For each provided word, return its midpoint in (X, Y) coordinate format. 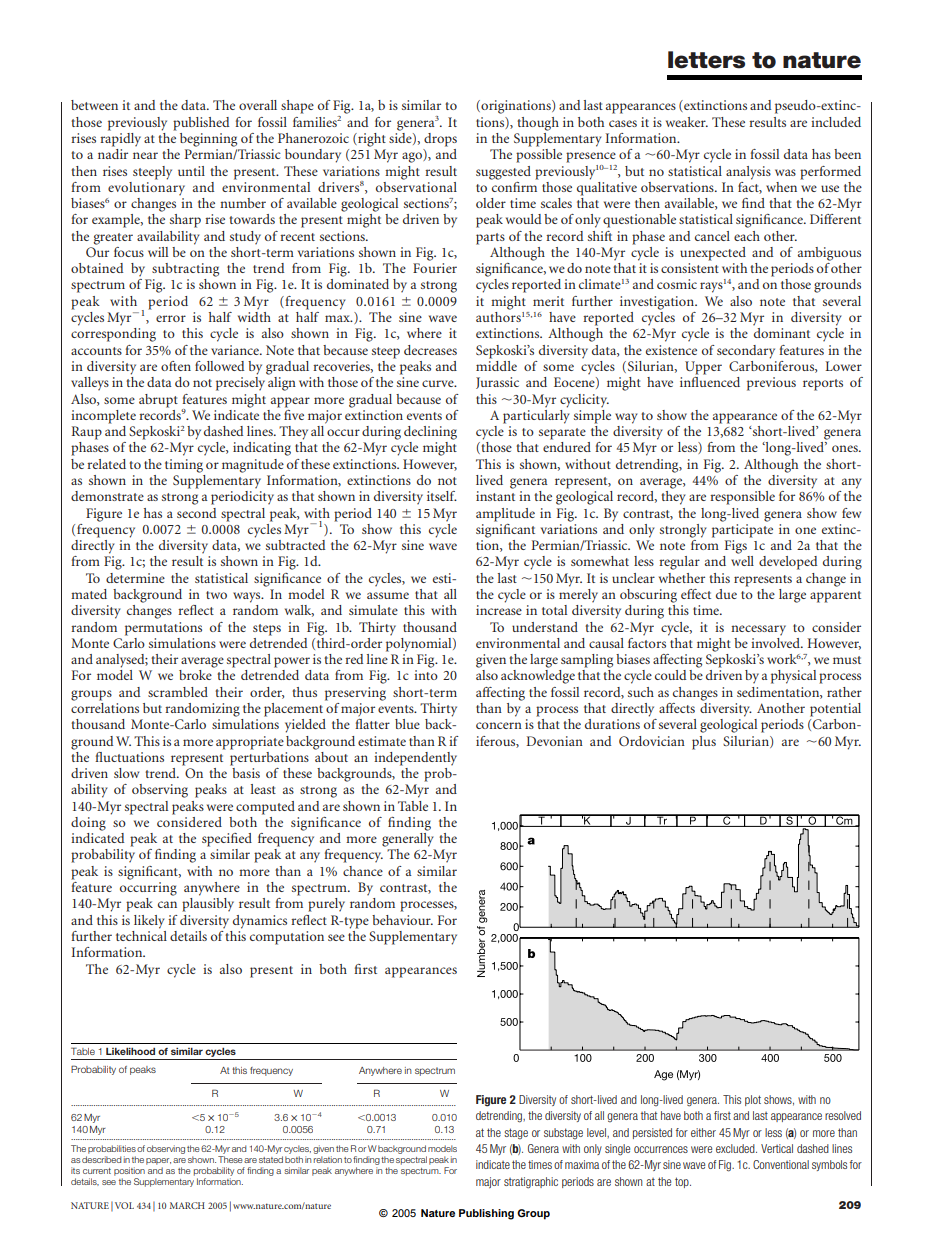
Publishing (486, 1214)
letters (706, 60)
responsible (742, 498)
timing (184, 466)
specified (227, 840)
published (201, 124)
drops (440, 140)
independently (415, 759)
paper (158, 1161)
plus (704, 743)
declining (430, 433)
